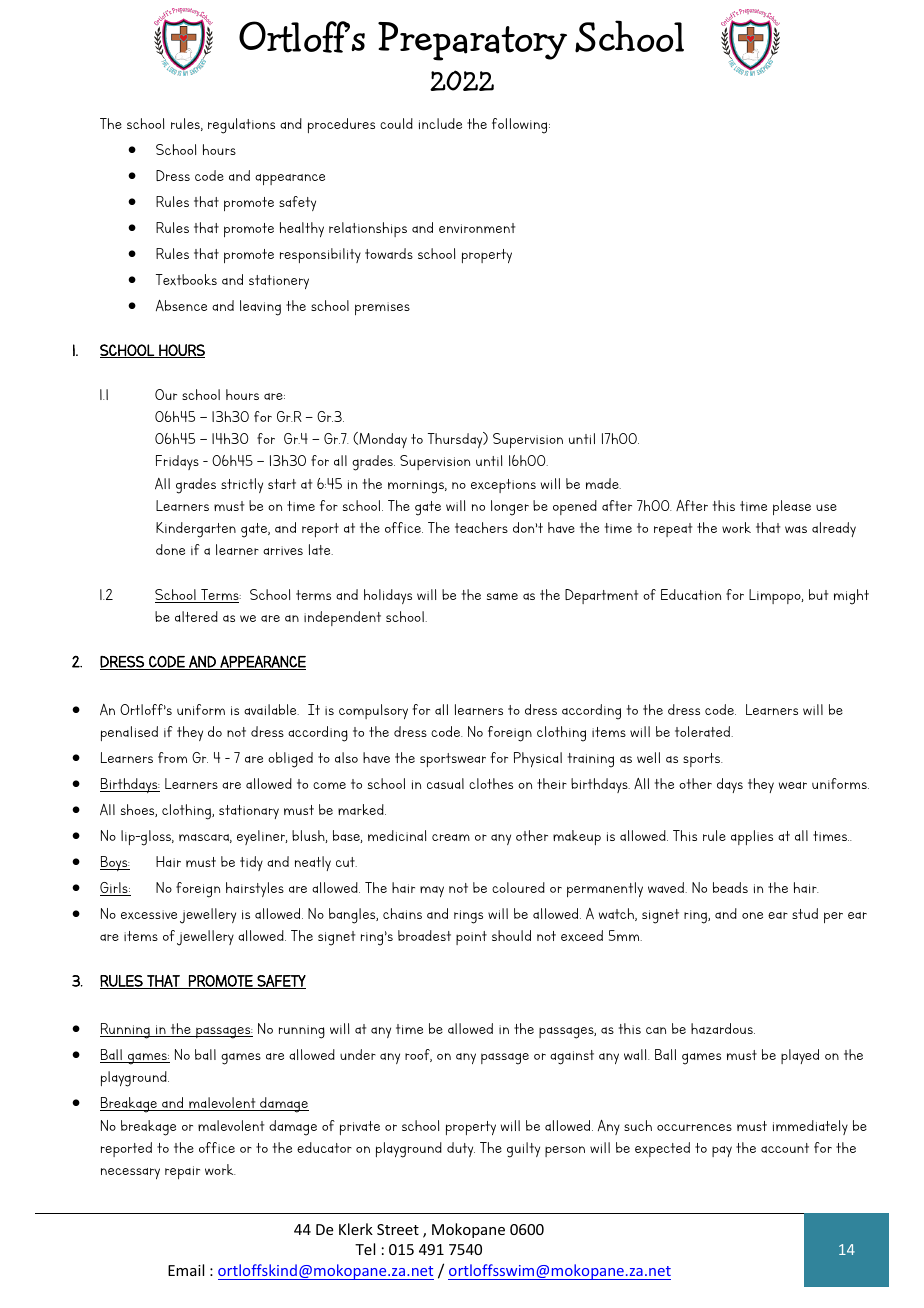 This document has height=1308, width=924. I want to click on Email, so click(186, 1270).
